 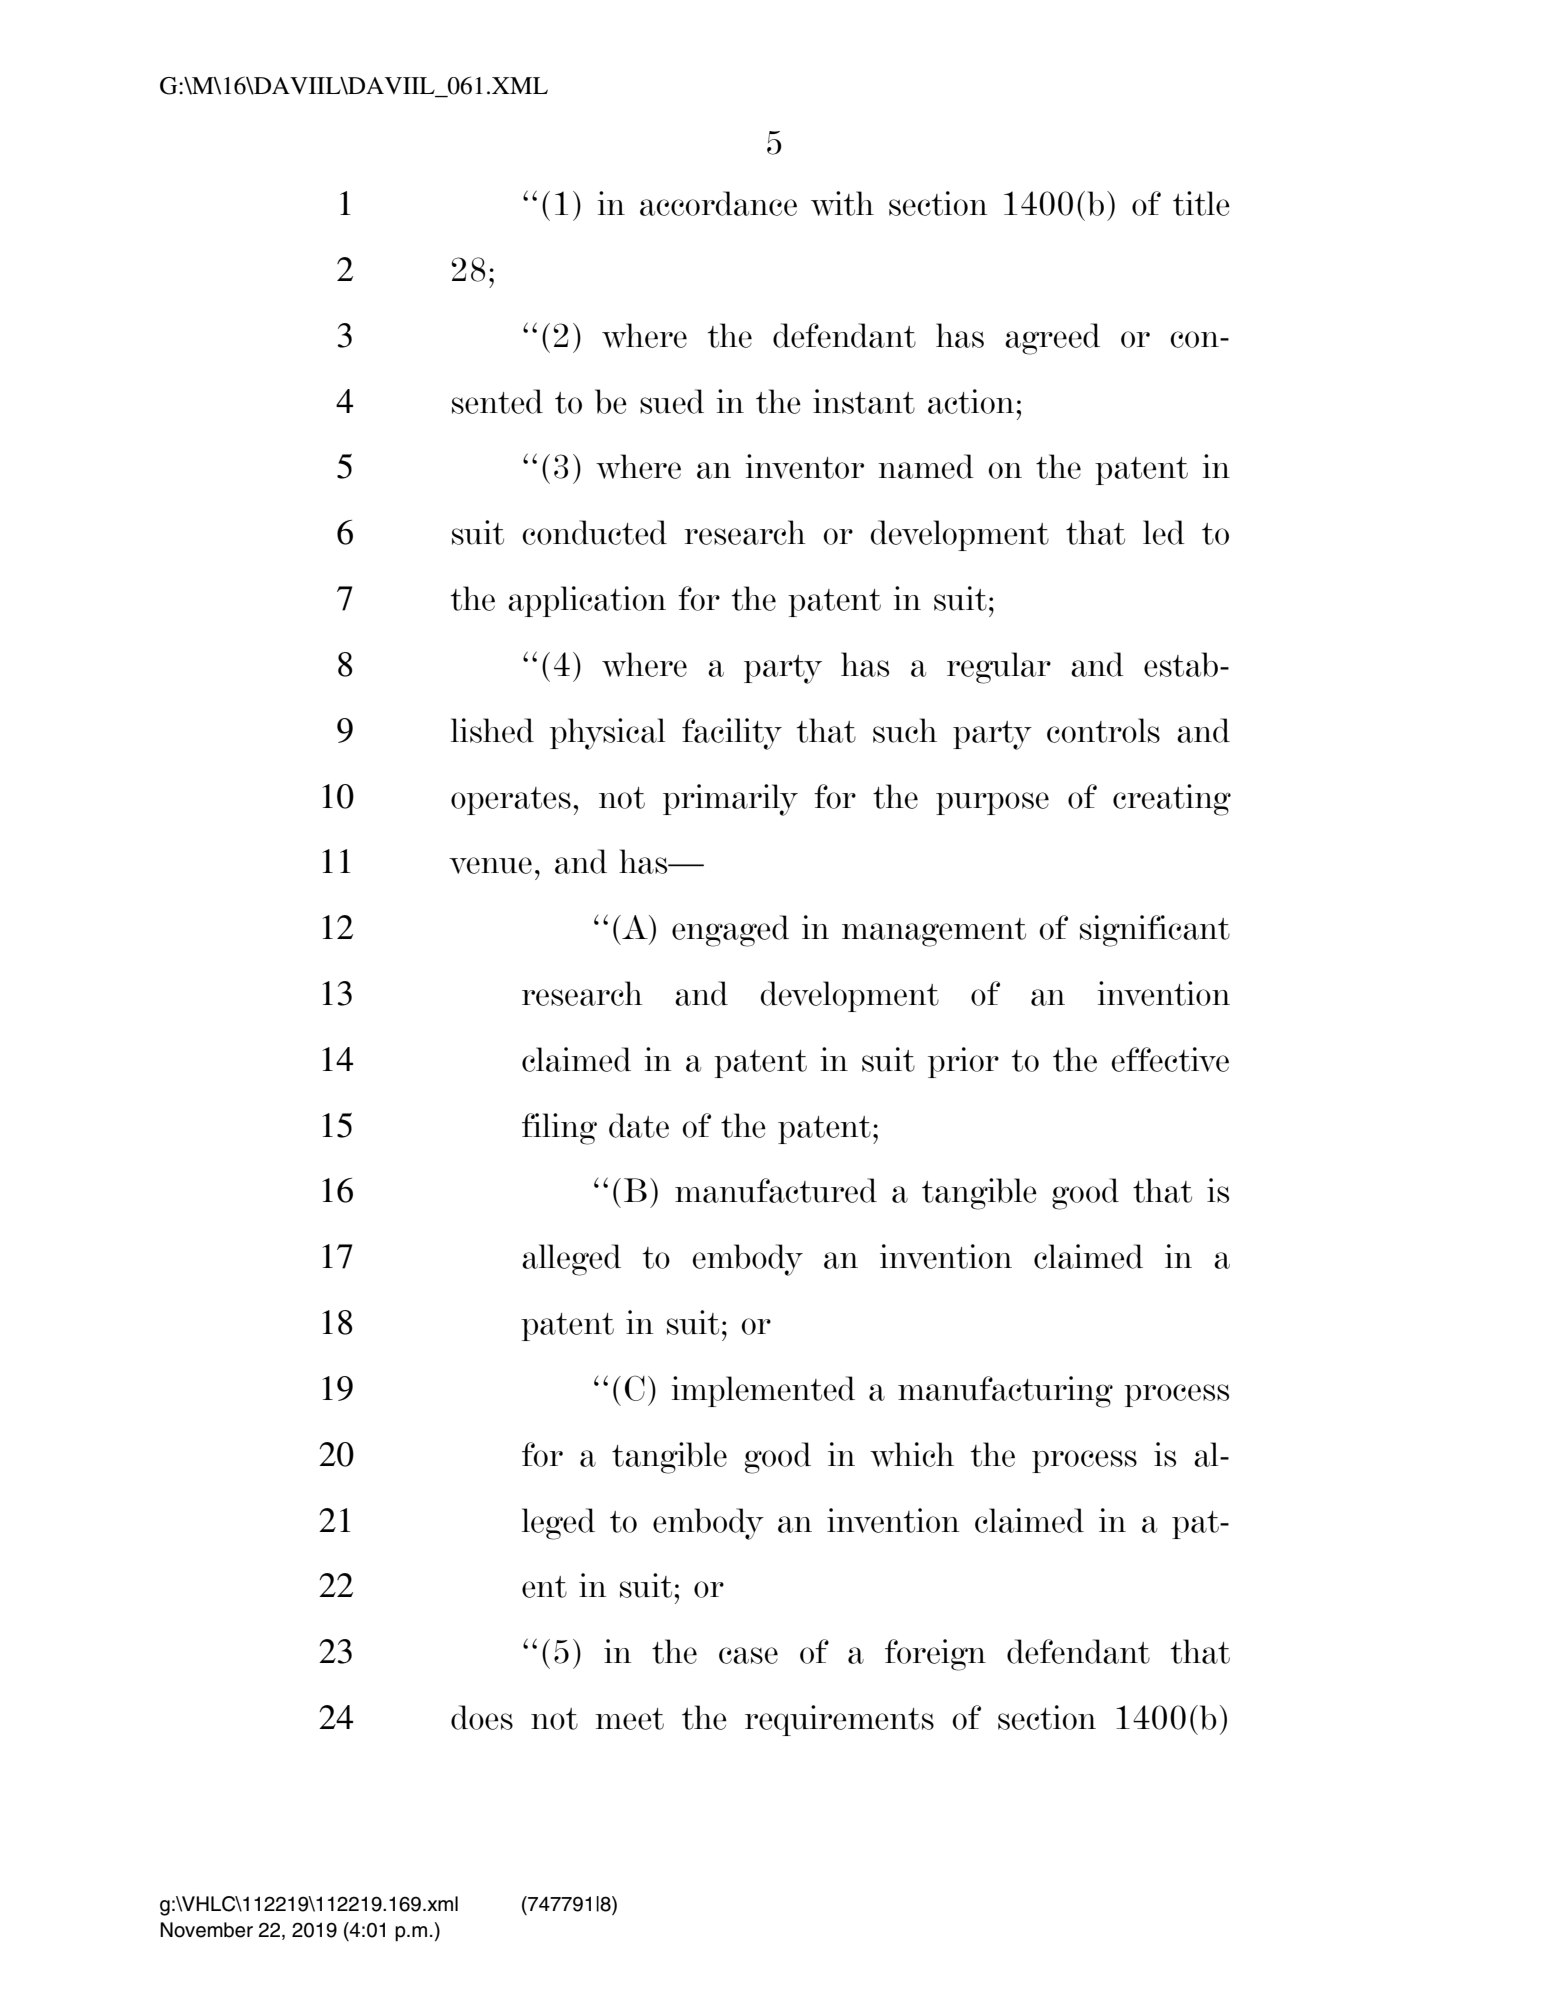 What do you see at coordinates (1103, 730) in the screenshot?
I see `controls` at bounding box center [1103, 730].
